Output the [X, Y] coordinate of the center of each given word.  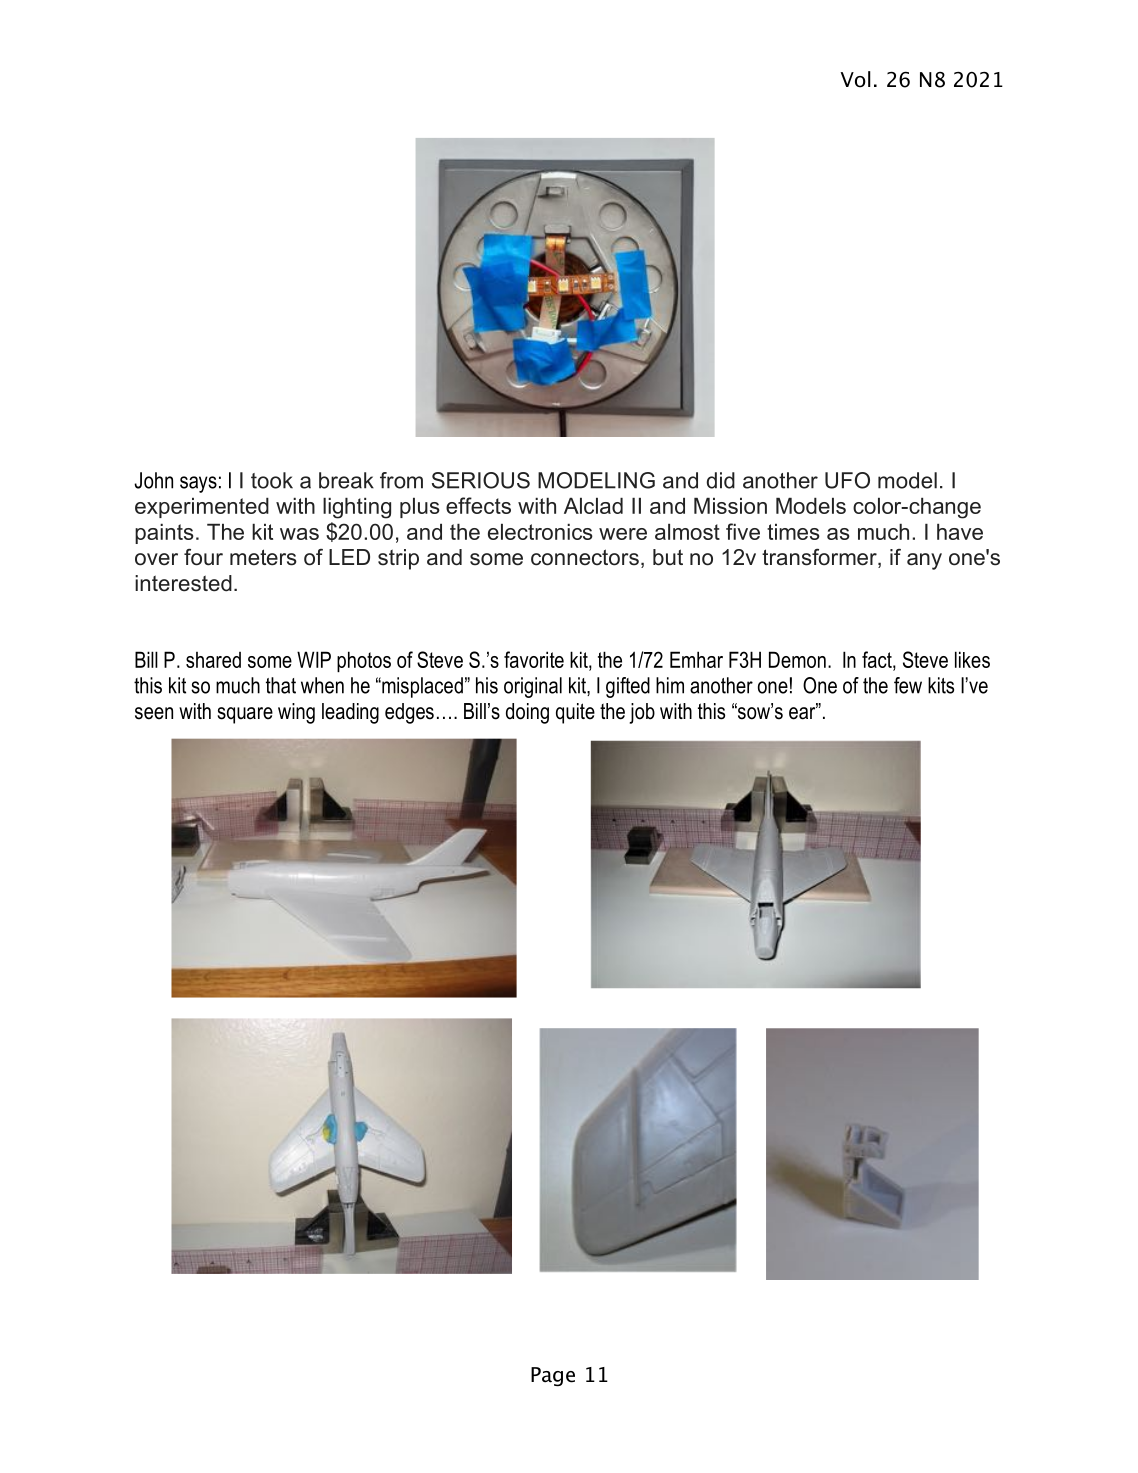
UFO [847, 480]
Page [553, 1376]
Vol [855, 79]
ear [803, 712]
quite [575, 713]
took [272, 480]
